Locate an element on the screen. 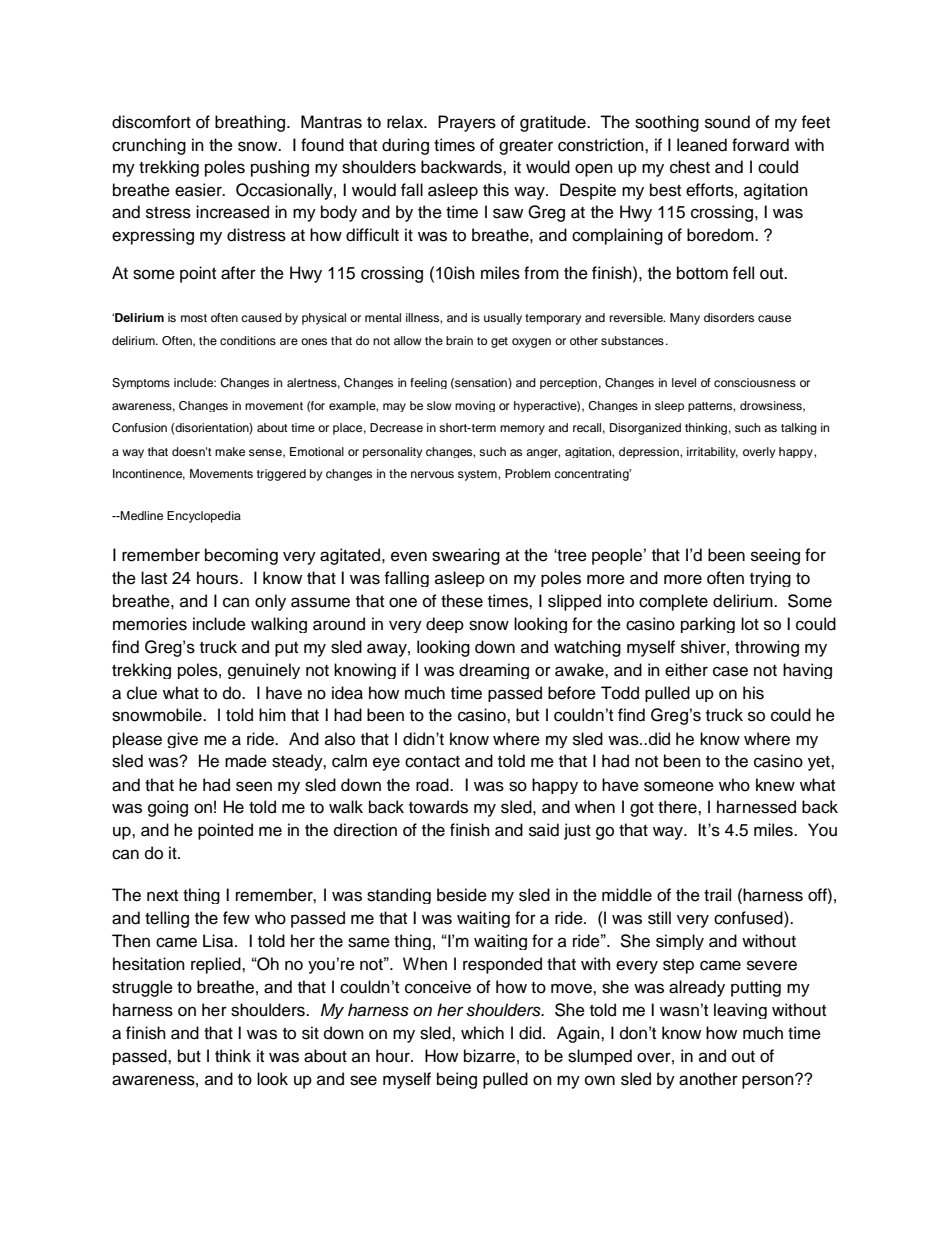 Image resolution: width=952 pixels, height=1233 pixels. bizarre is located at coordinates (489, 1056).
